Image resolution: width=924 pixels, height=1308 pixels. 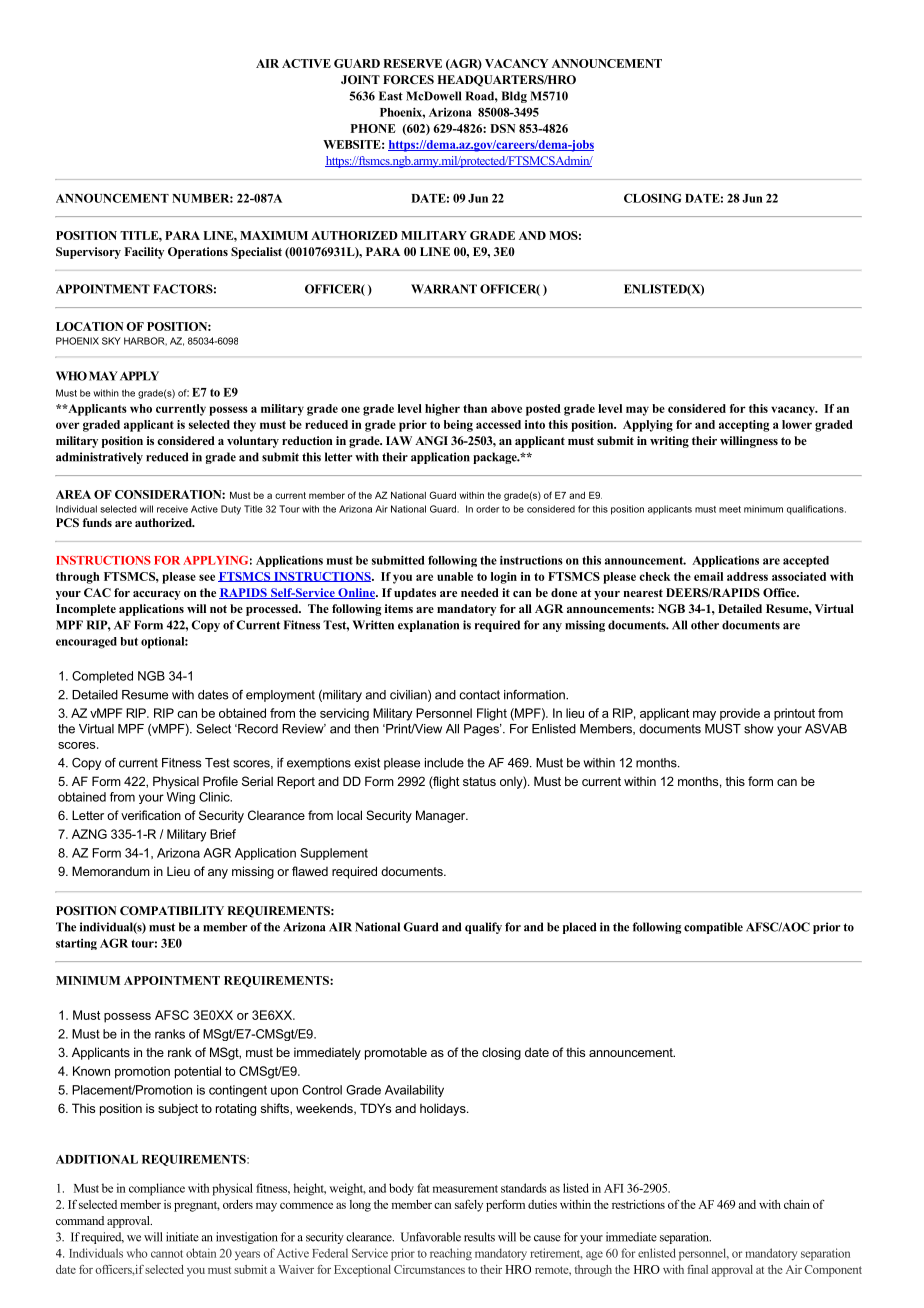 What do you see at coordinates (182, 1237) in the screenshot?
I see `initiate` at bounding box center [182, 1237].
